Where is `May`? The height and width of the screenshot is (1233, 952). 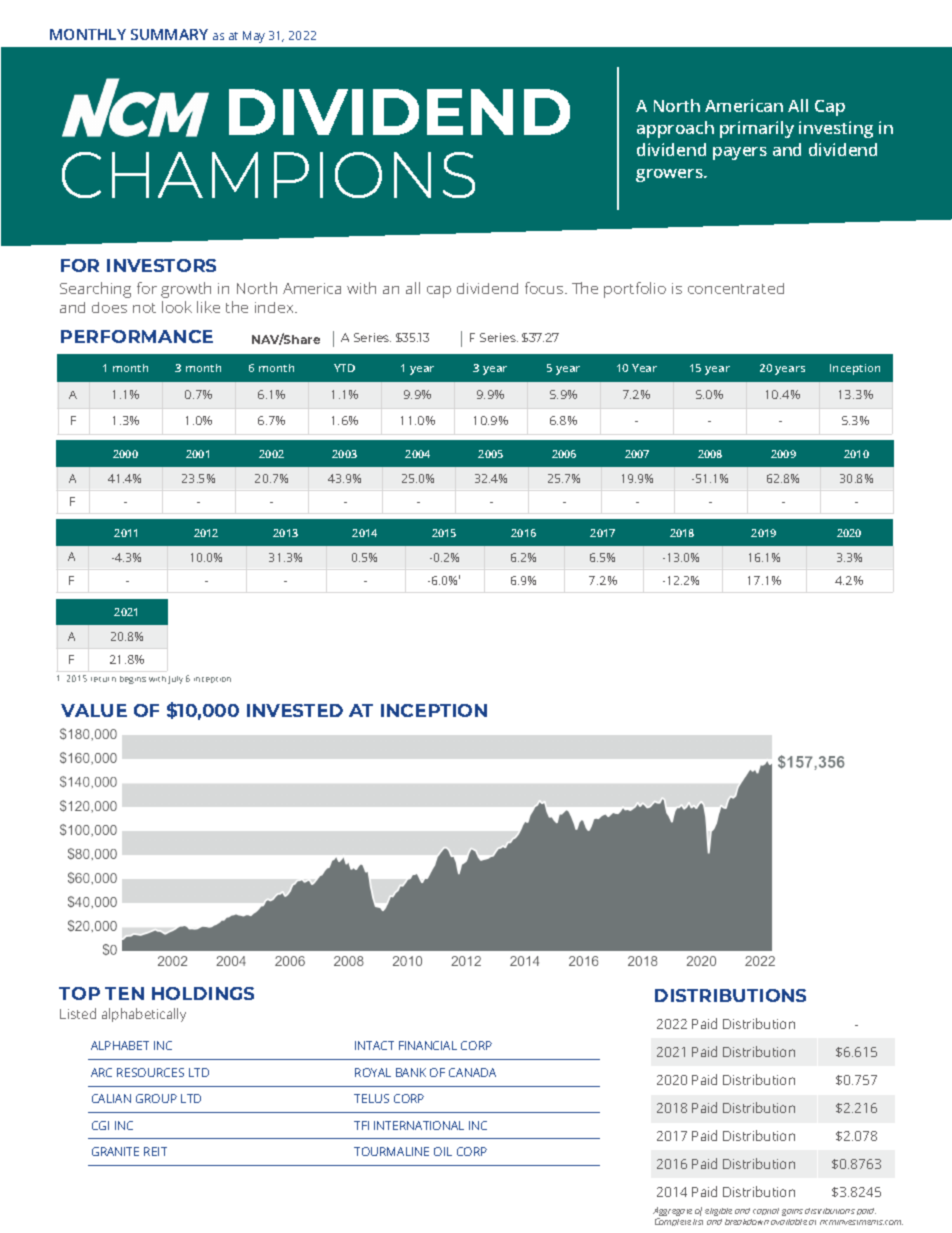
May is located at coordinates (254, 37).
